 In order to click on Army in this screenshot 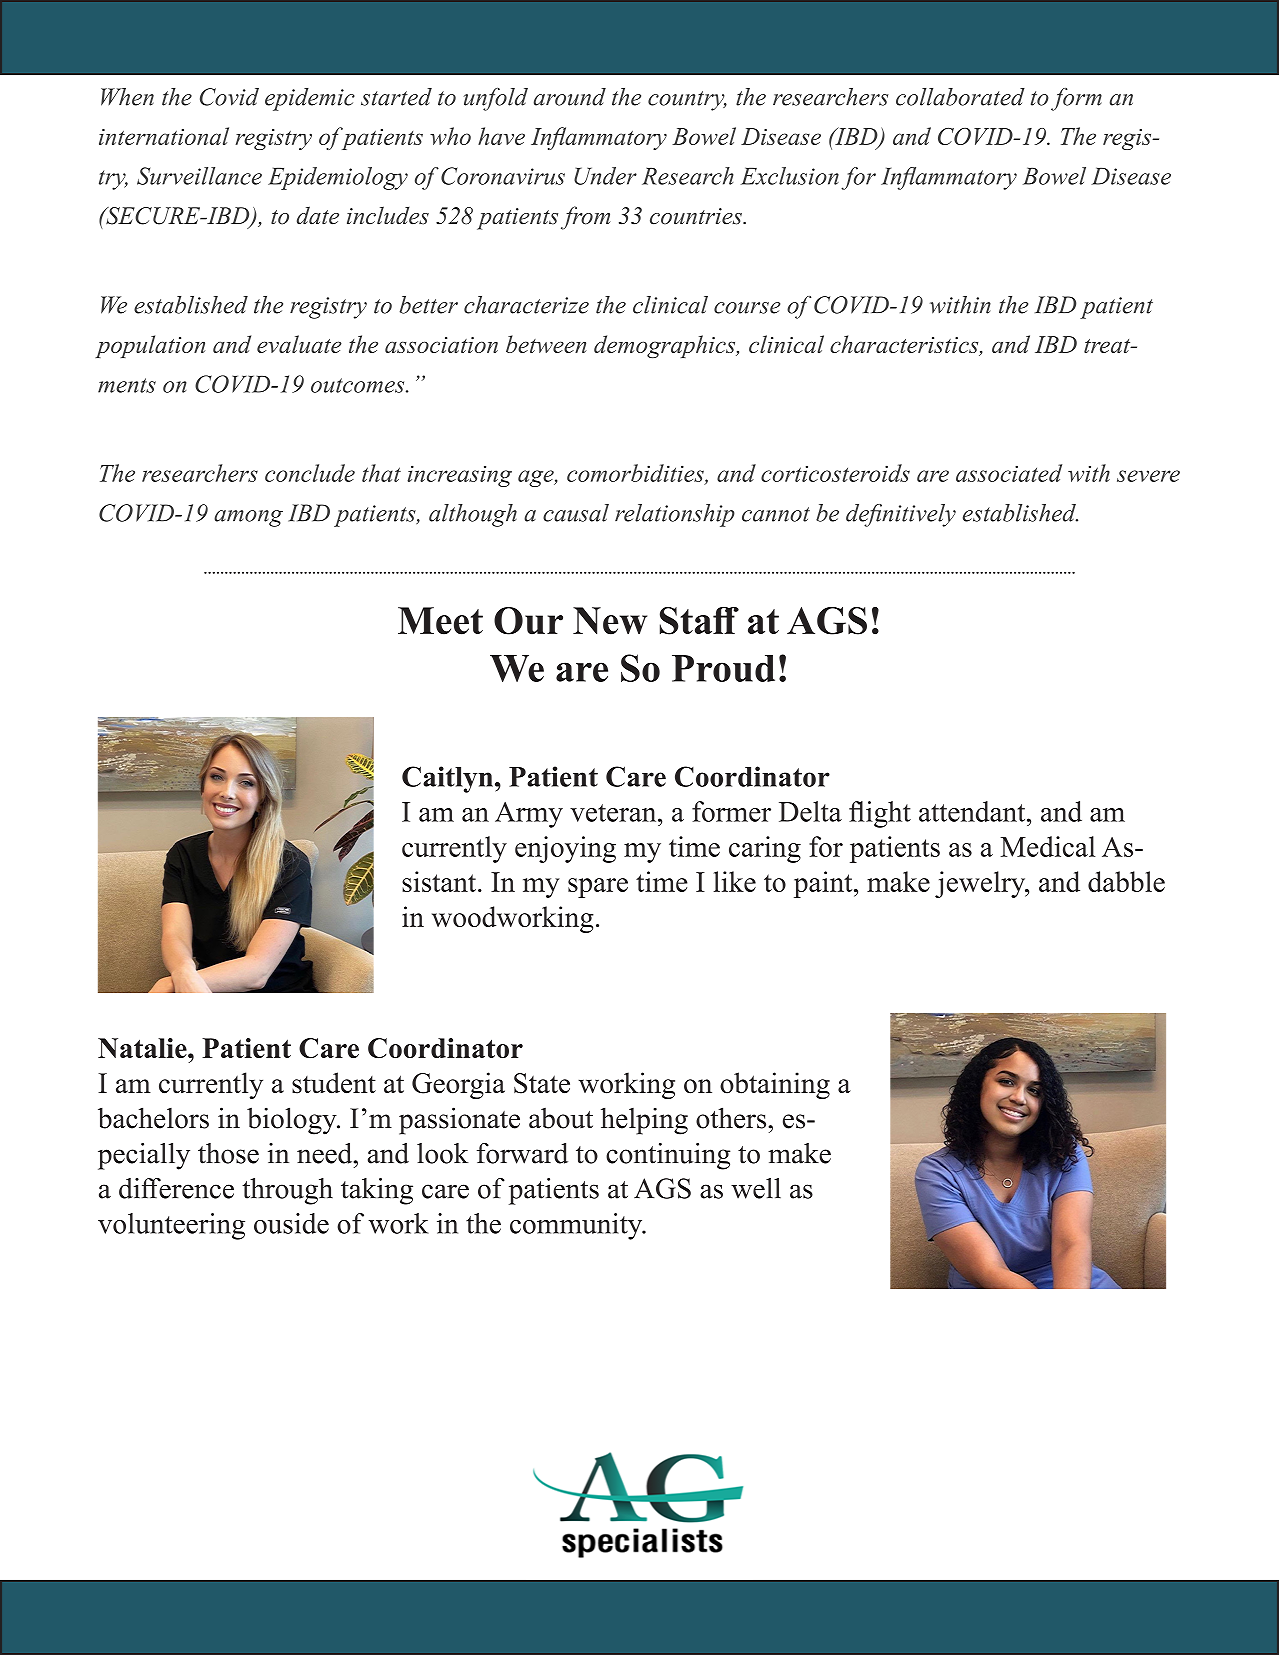, I will do `click(529, 815)`.
